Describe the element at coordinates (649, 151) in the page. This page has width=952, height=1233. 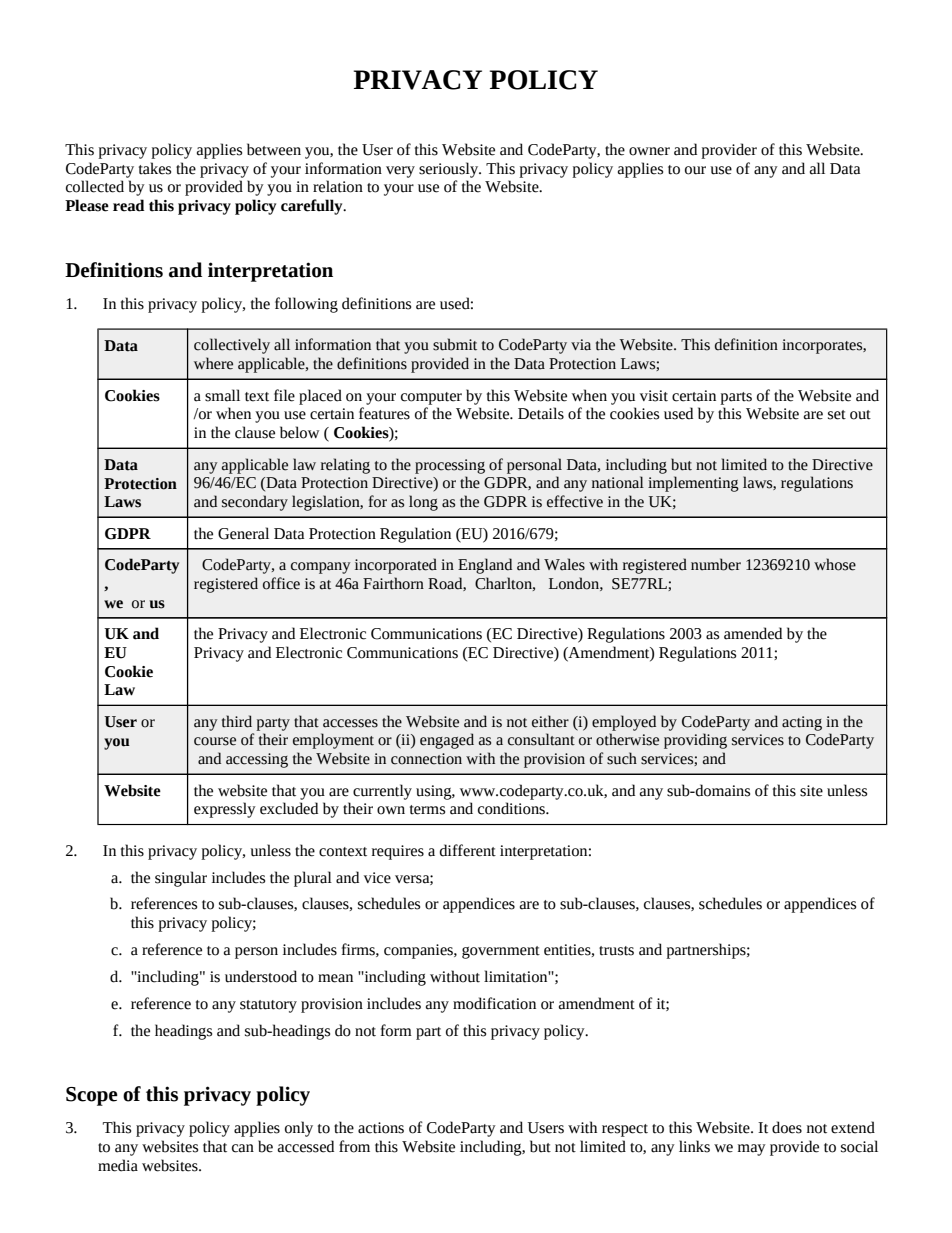
I see `owner` at that location.
